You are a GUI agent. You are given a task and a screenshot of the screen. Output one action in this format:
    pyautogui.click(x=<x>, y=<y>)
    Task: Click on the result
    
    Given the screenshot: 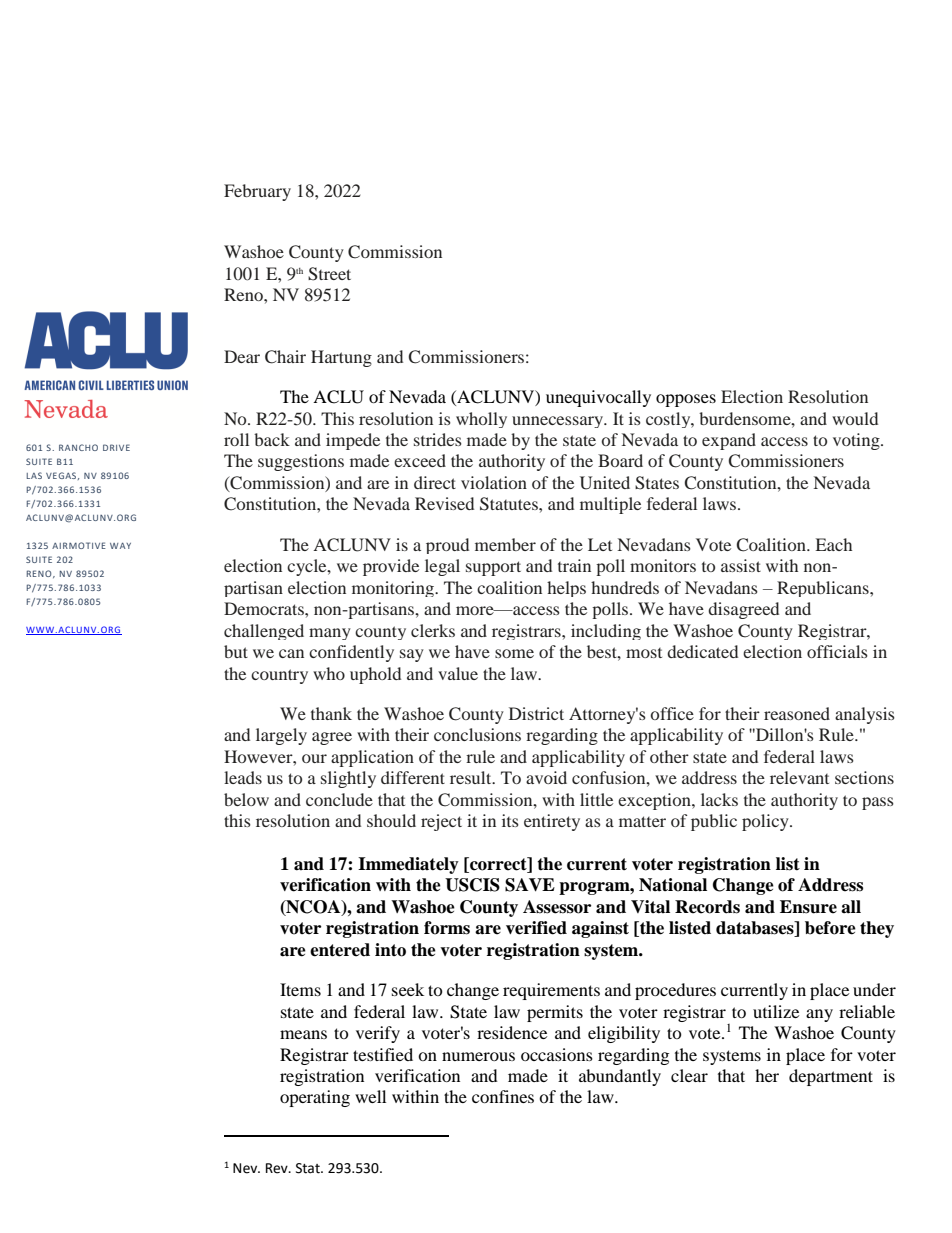 What is the action you would take?
    pyautogui.click(x=472, y=777)
